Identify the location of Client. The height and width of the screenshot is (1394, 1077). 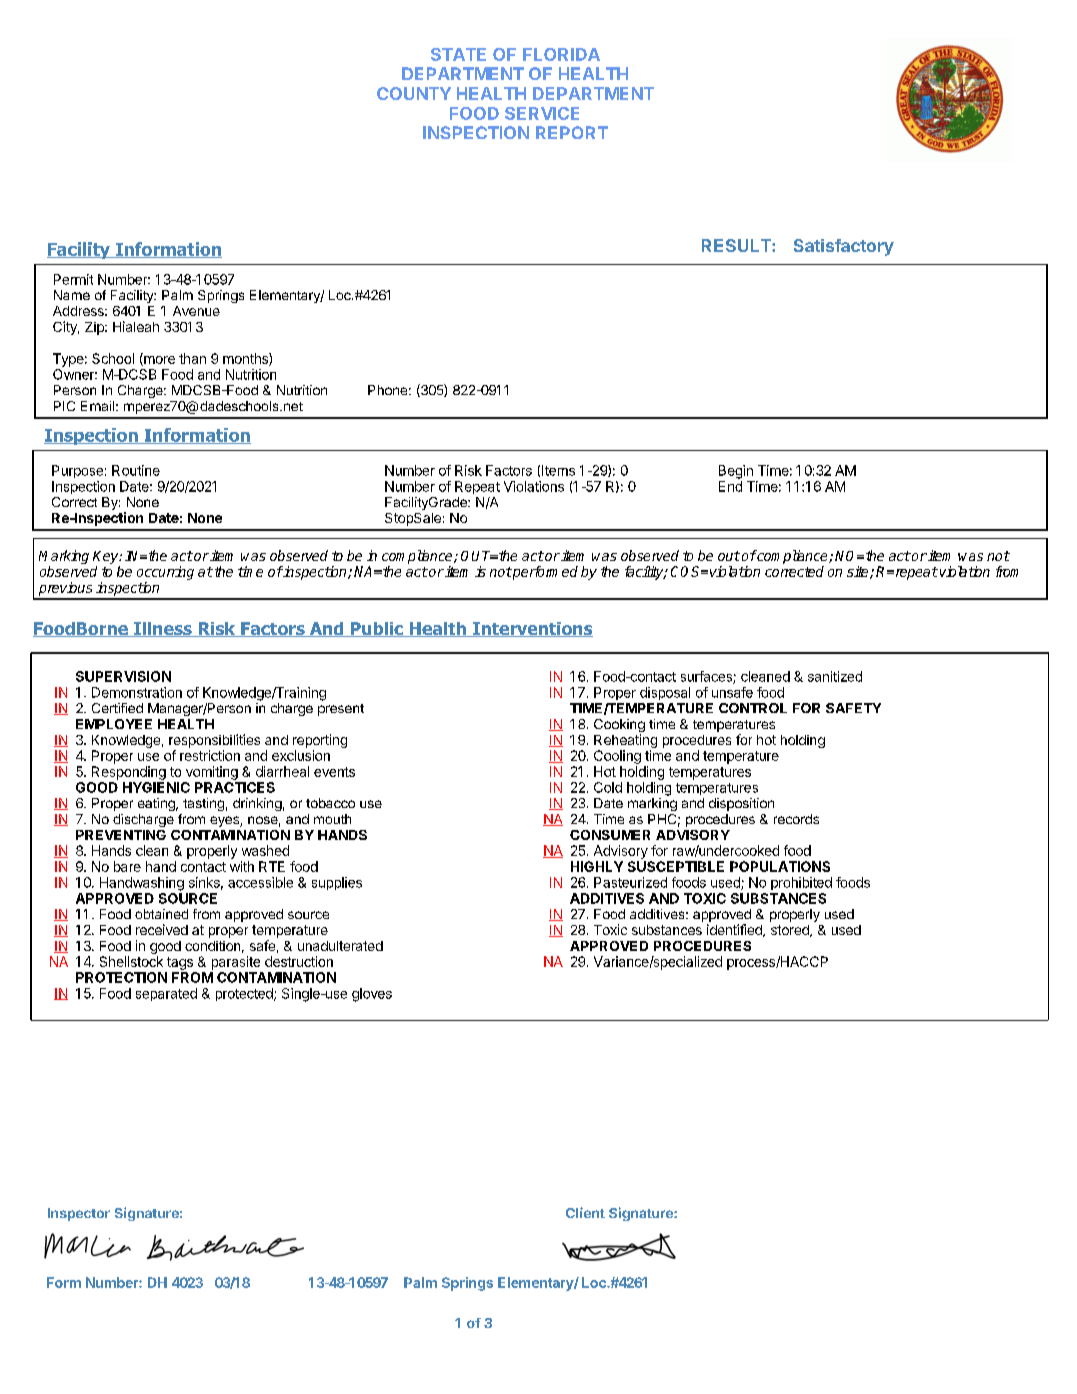
(585, 1212).
